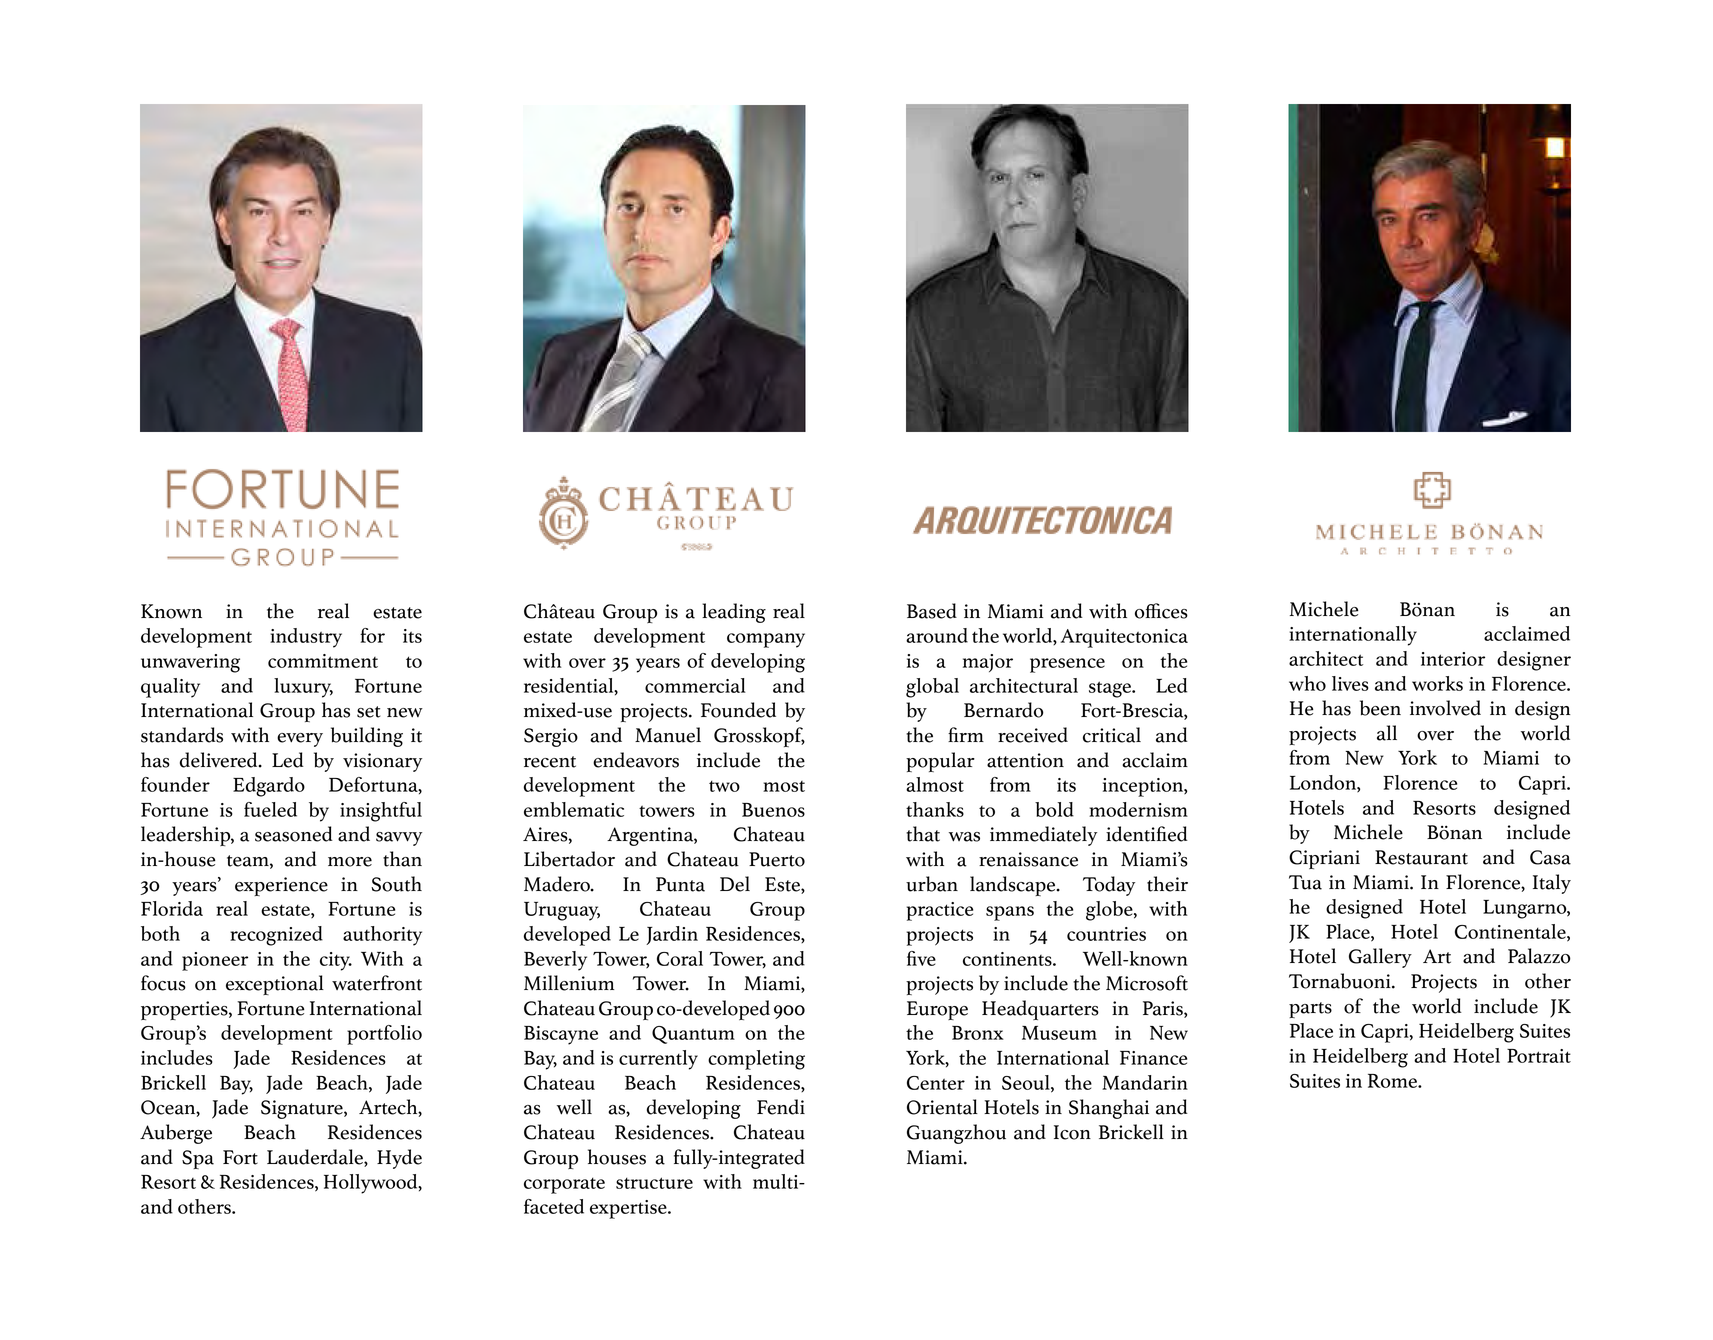 This document has width=1713, height=1340. What do you see at coordinates (956, 1134) in the document?
I see `Guangzhou` at bounding box center [956, 1134].
